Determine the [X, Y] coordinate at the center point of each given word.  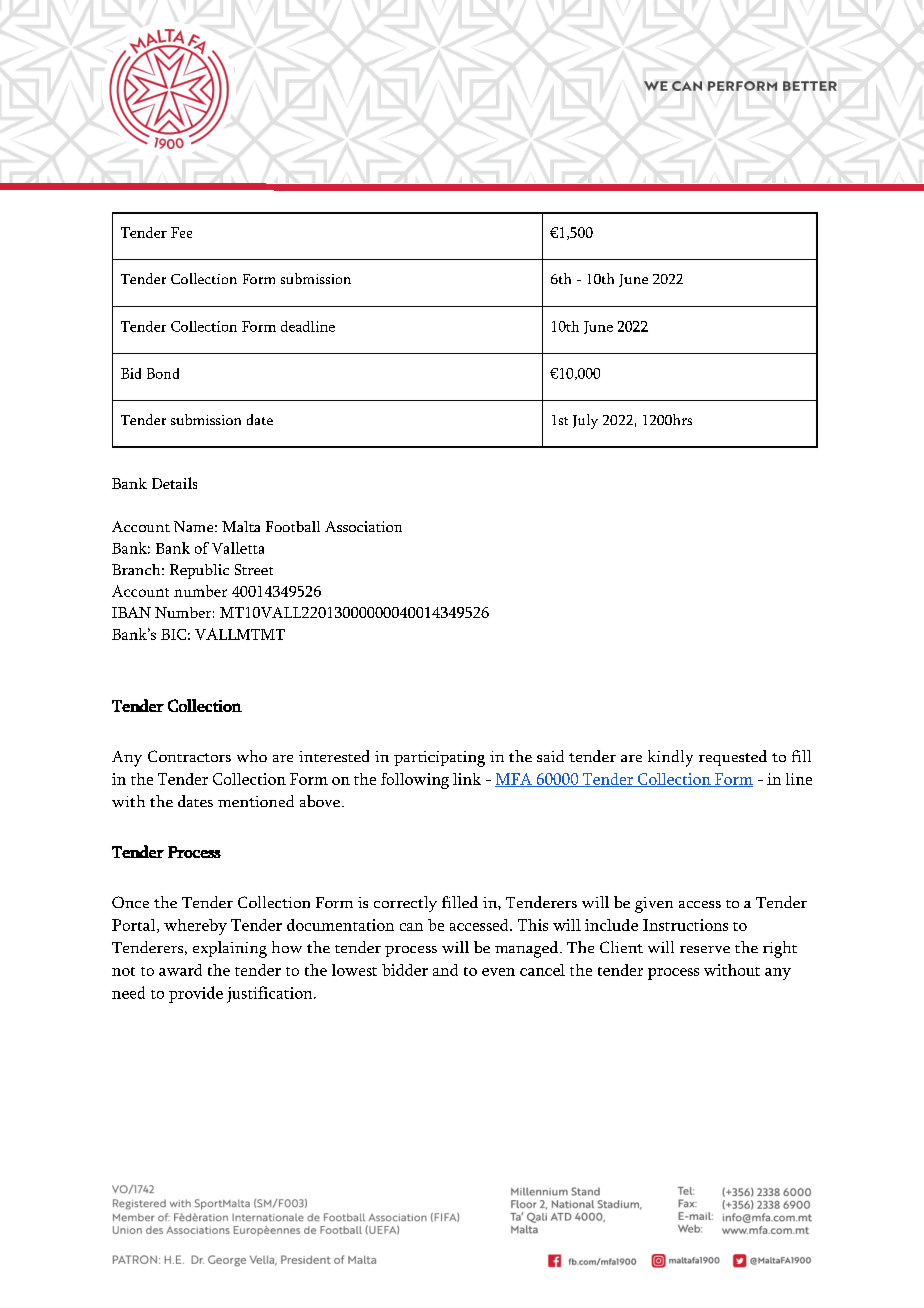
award [180, 970]
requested [733, 758]
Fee [181, 232]
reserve [705, 949]
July [585, 421]
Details [174, 483]
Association [363, 526]
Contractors [189, 756]
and [445, 970]
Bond [163, 373]
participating [439, 759]
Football [293, 526]
